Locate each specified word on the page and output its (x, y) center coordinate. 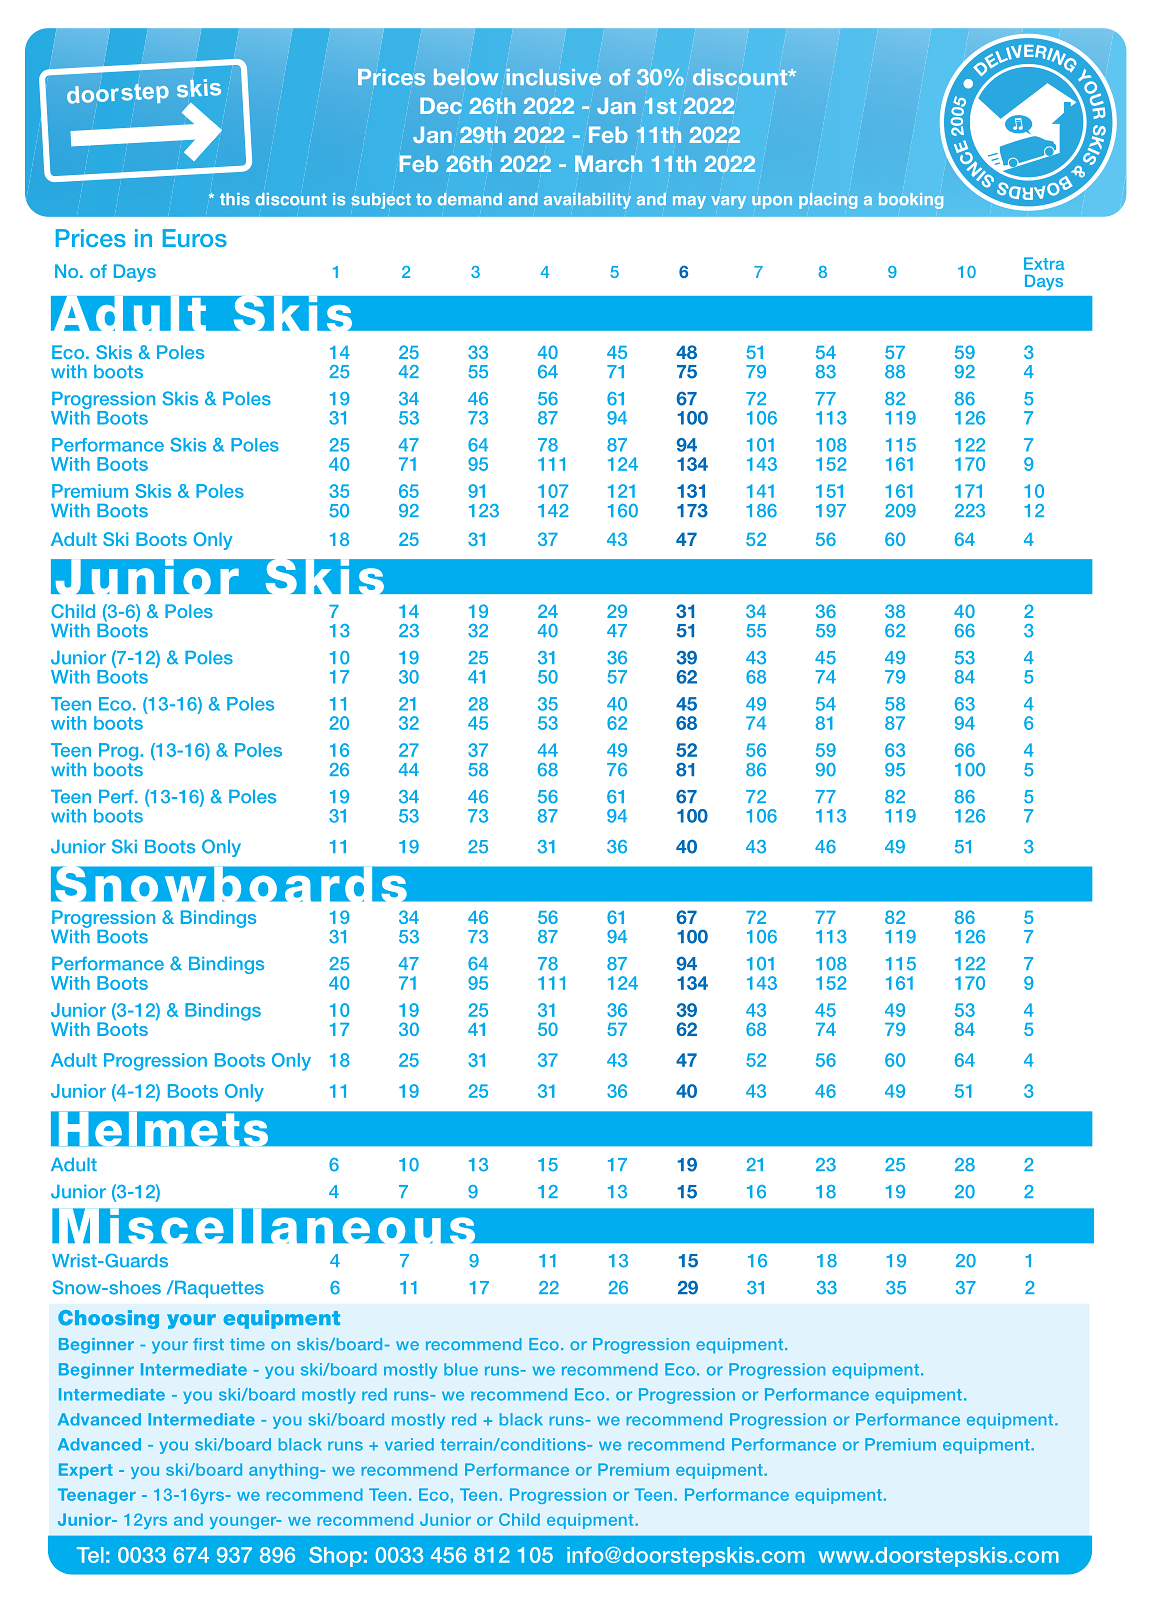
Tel (90, 1555)
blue (461, 1369)
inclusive (554, 77)
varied (409, 1444)
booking (911, 201)
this (235, 199)
